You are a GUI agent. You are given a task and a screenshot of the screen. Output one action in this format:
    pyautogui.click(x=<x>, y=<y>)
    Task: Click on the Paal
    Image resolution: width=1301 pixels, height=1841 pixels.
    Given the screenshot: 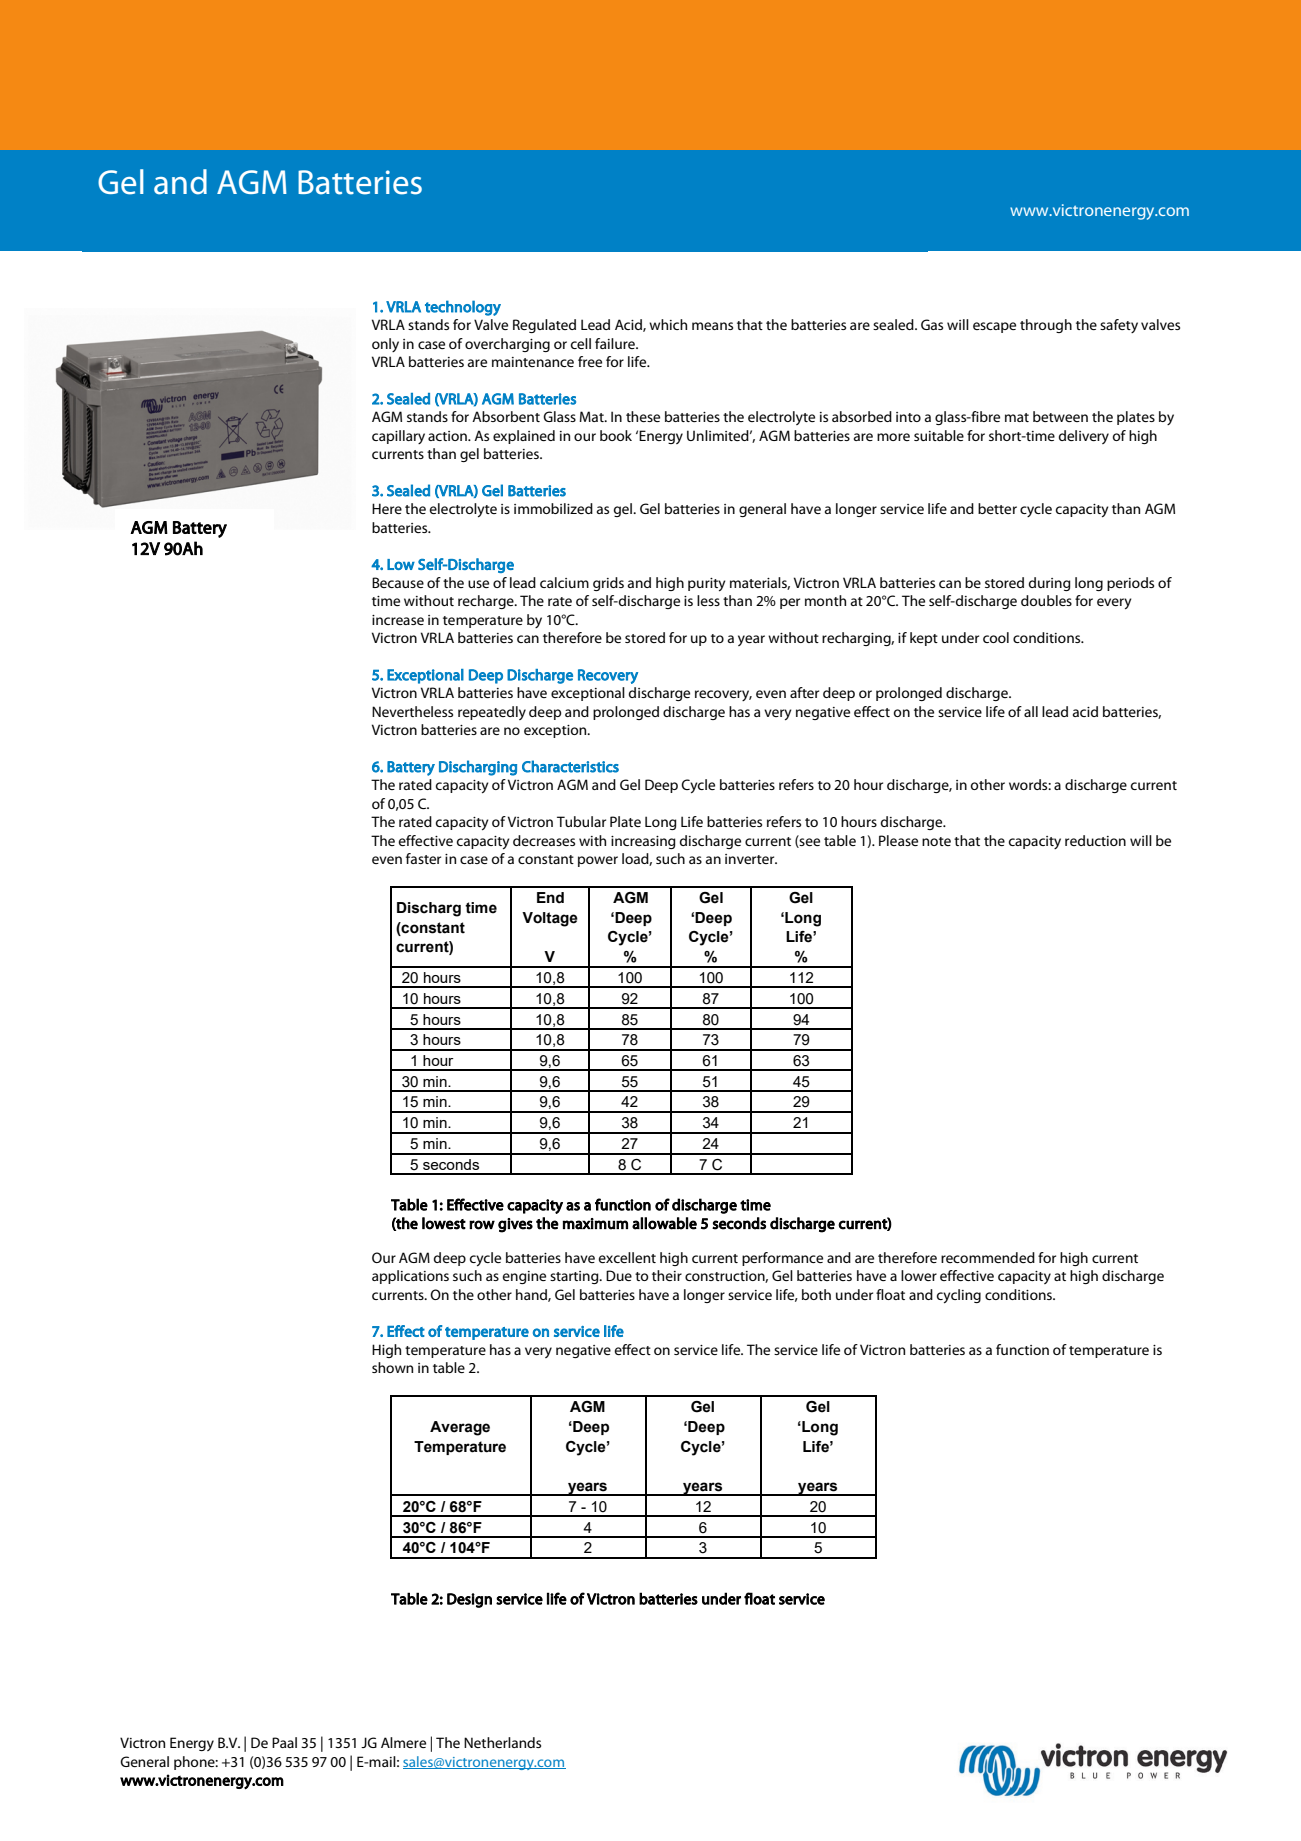 What is the action you would take?
    pyautogui.click(x=284, y=1742)
